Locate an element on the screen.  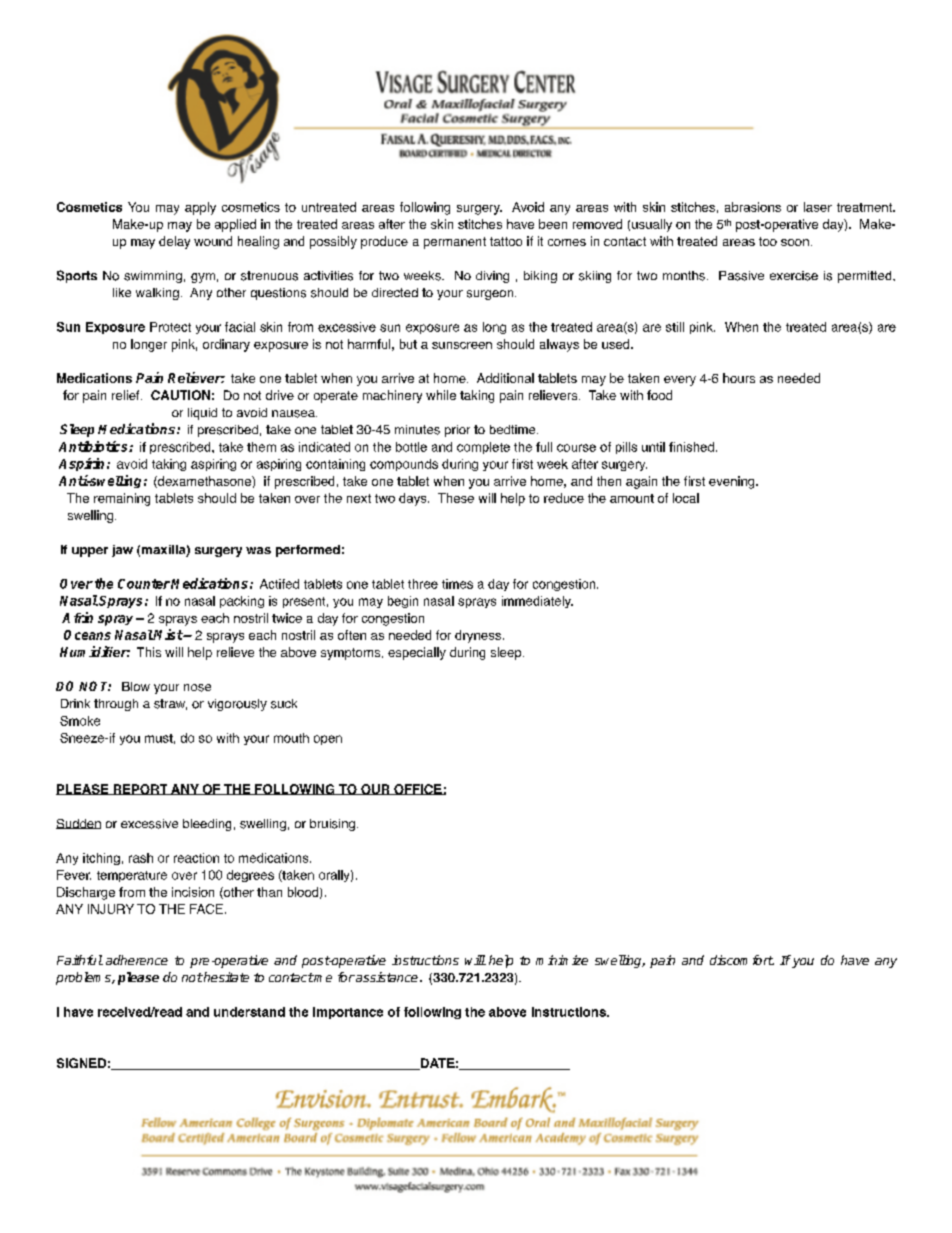
immediately is located at coordinates (537, 602).
